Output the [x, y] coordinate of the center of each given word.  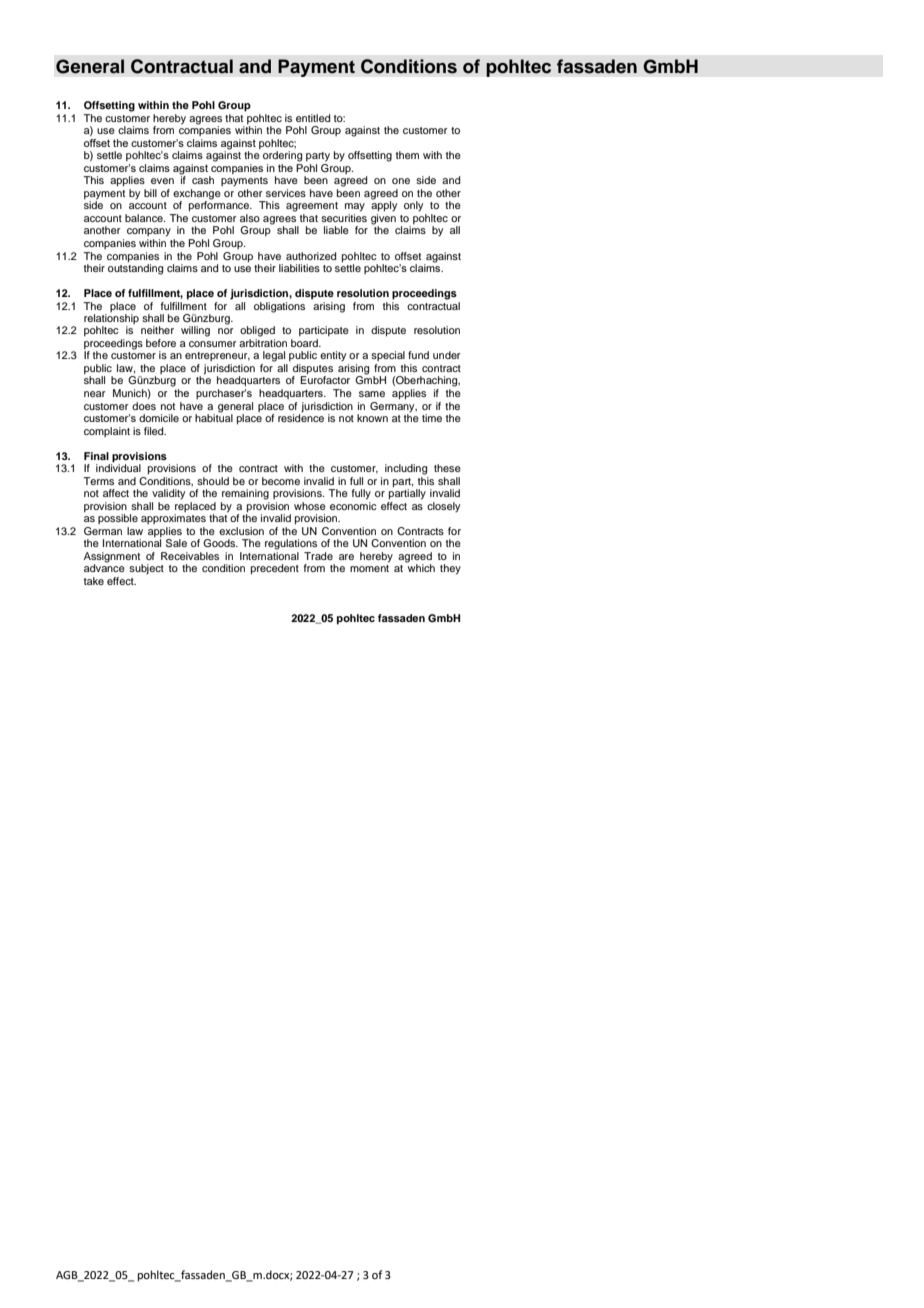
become [281, 481]
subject [146, 569]
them [407, 155]
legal [274, 356]
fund [418, 355]
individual [118, 467]
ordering [282, 156]
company [149, 232]
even [162, 181]
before [161, 343]
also [250, 218]
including [406, 469]
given [383, 220]
